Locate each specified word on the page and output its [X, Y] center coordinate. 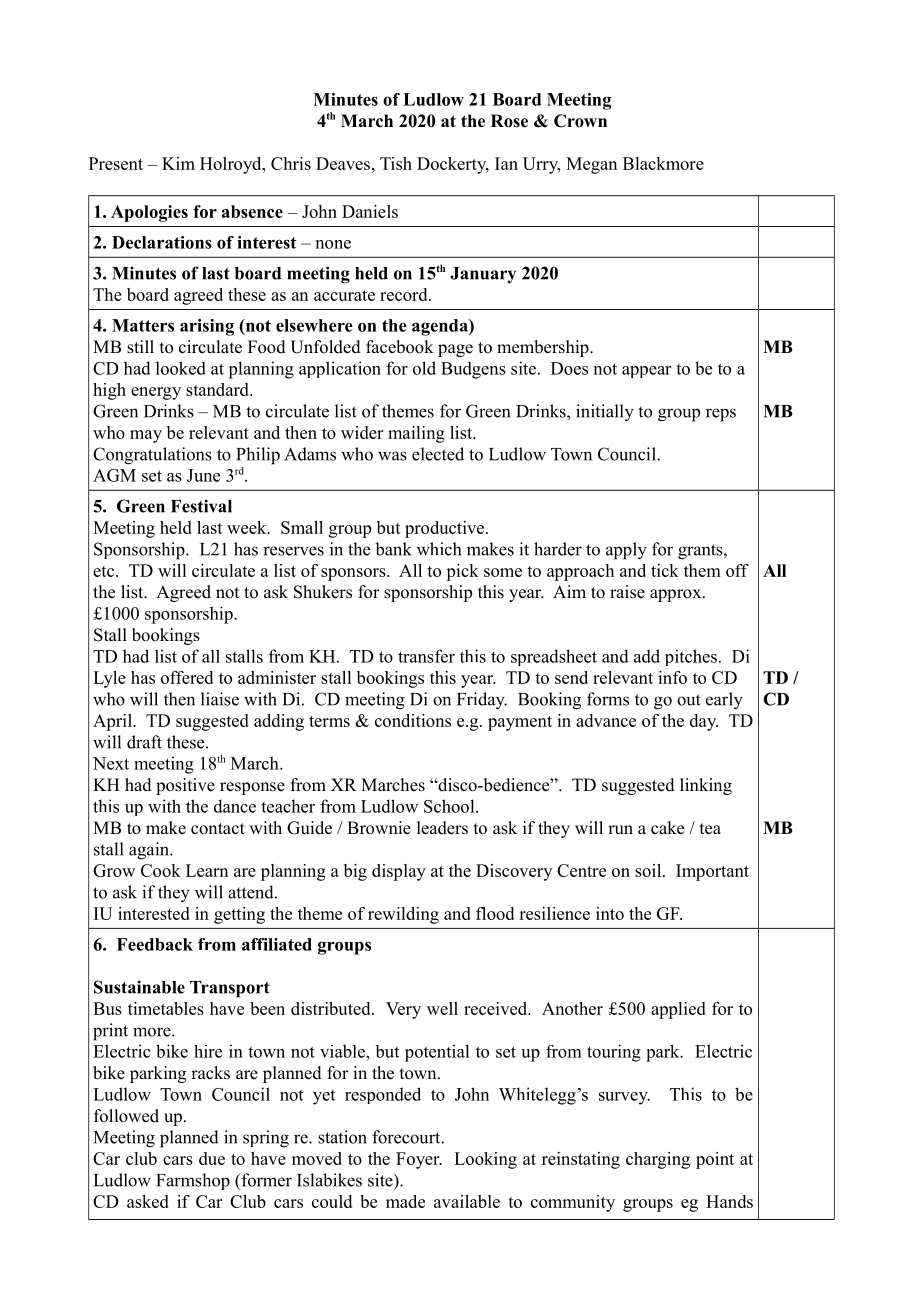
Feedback [155, 944]
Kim [178, 163]
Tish [396, 163]
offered [187, 677]
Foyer [419, 1160]
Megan [591, 165]
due [212, 1158]
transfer [426, 656]
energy [156, 393]
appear [646, 372]
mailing [416, 434]
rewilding [403, 915]
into [610, 913]
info [672, 677]
